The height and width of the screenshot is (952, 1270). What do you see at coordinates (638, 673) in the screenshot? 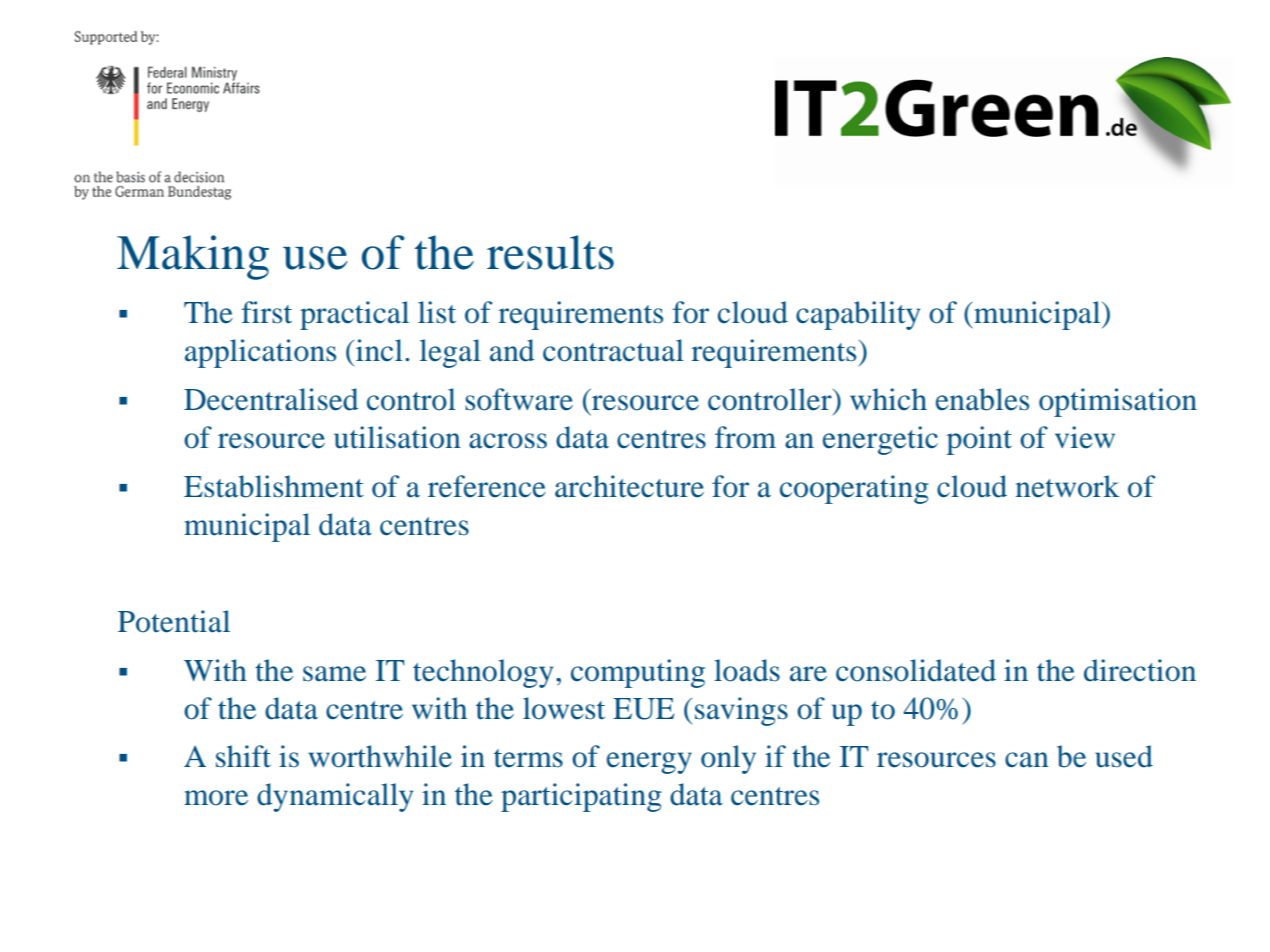
I see `computing` at bounding box center [638, 673].
